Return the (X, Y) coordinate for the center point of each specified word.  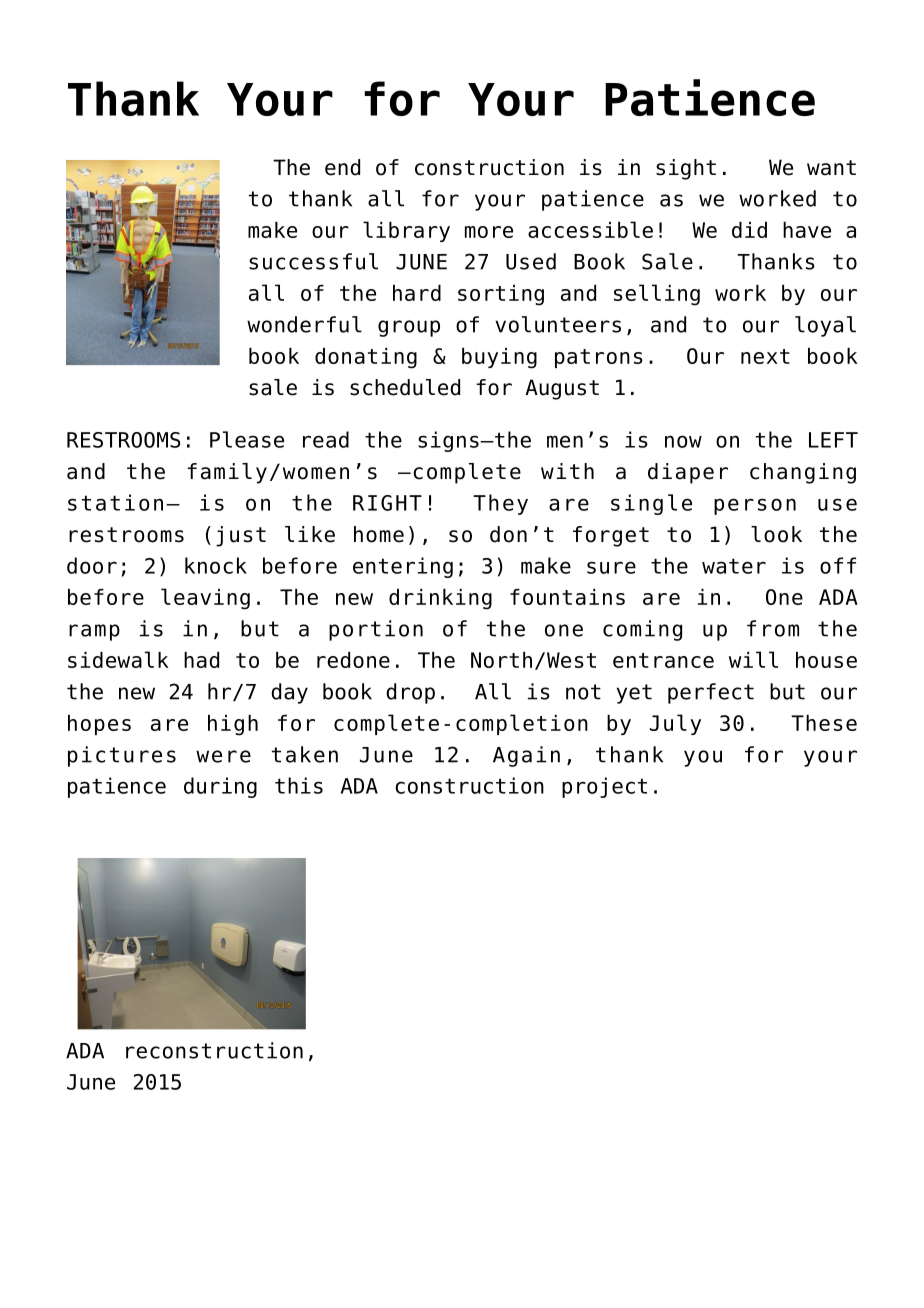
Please (247, 439)
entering (403, 567)
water (734, 566)
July (675, 724)
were (223, 756)
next (765, 356)
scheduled (405, 387)
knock (216, 565)
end (342, 167)
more (489, 232)
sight (686, 169)
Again (526, 756)
